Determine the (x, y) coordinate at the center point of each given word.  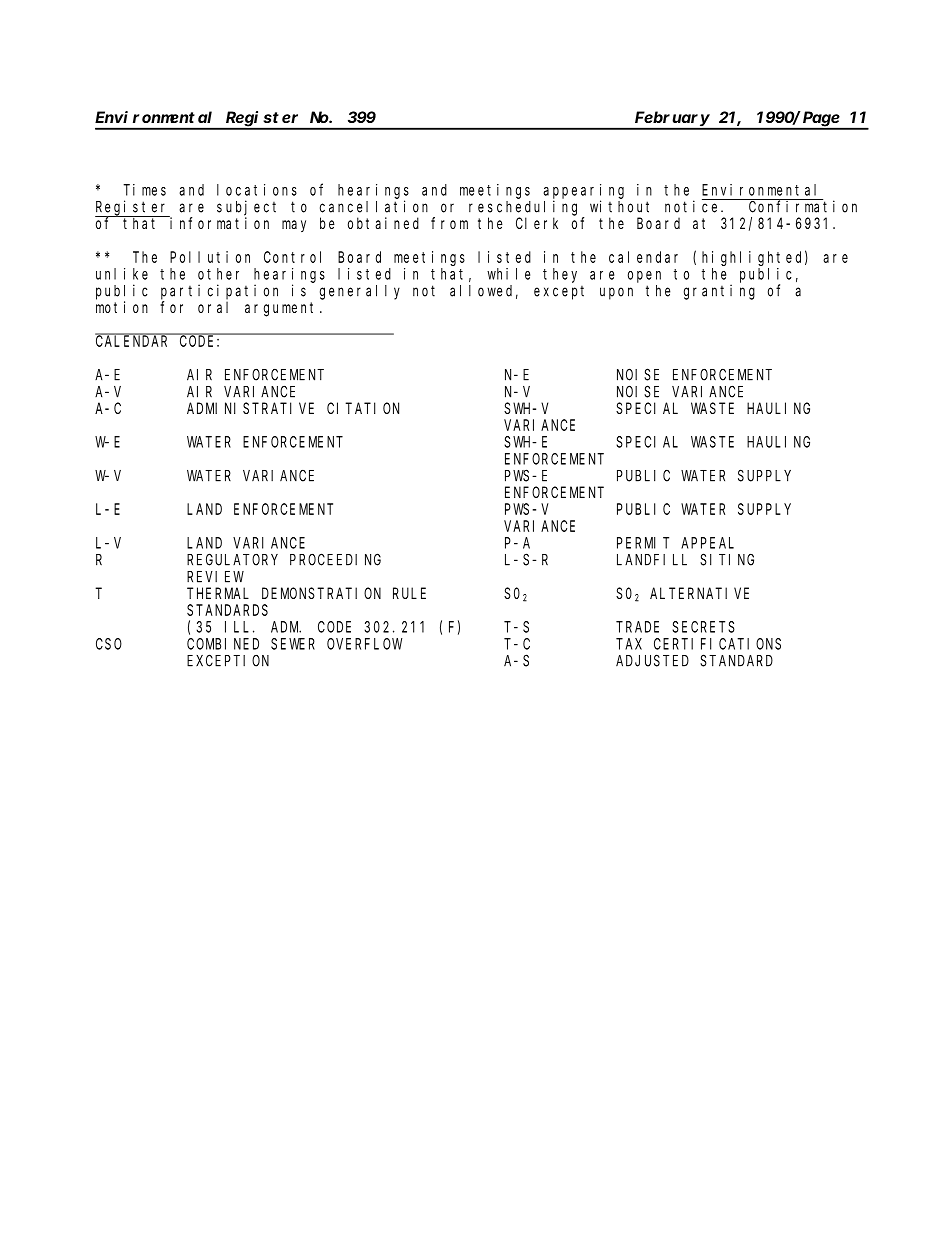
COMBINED (223, 644)
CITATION (363, 408)
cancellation (374, 206)
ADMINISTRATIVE (250, 408)
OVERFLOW (364, 644)
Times (144, 190)
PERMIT (643, 543)
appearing (583, 191)
